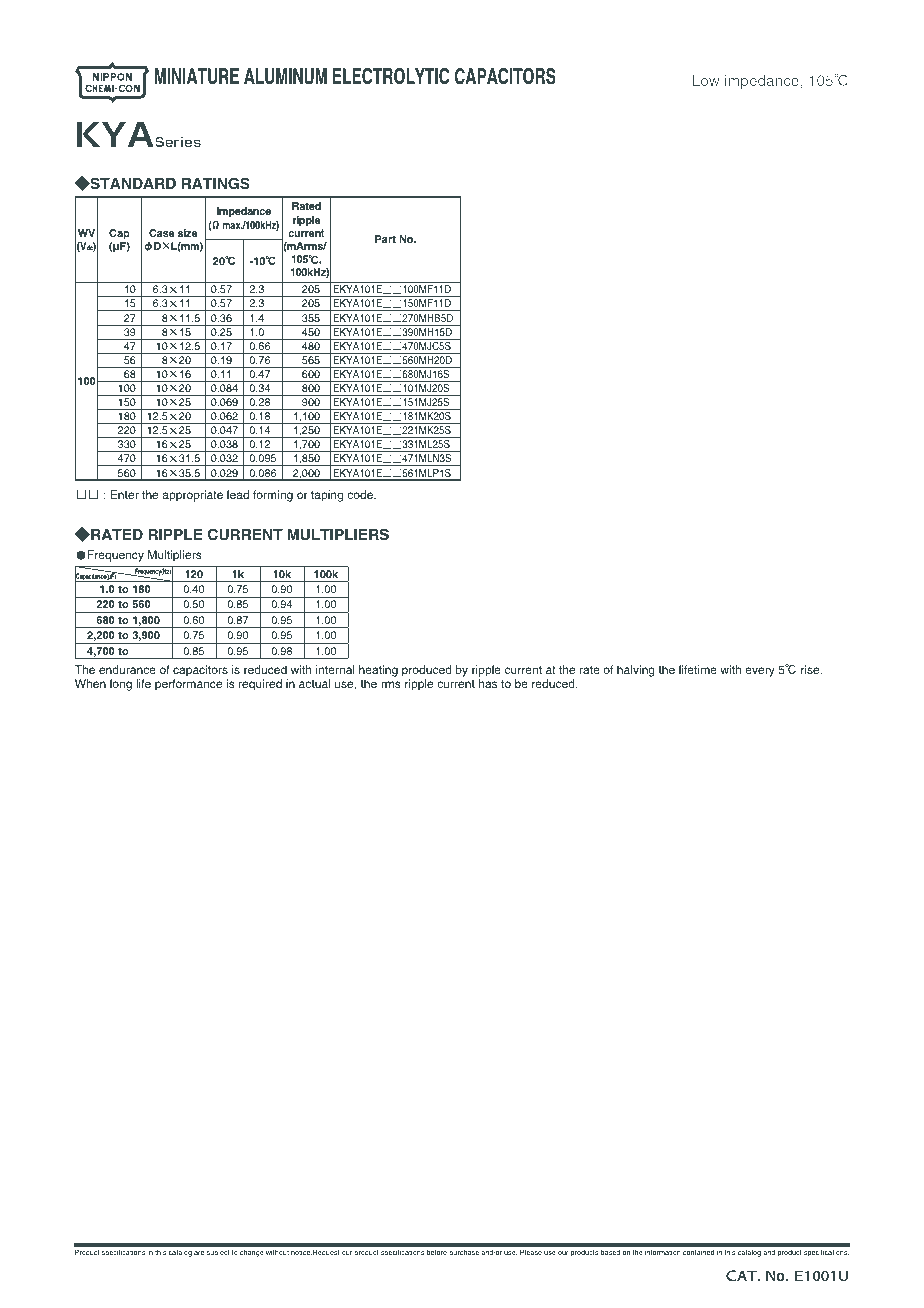  Describe the element at coordinates (706, 80) in the screenshot. I see `Low` at that location.
